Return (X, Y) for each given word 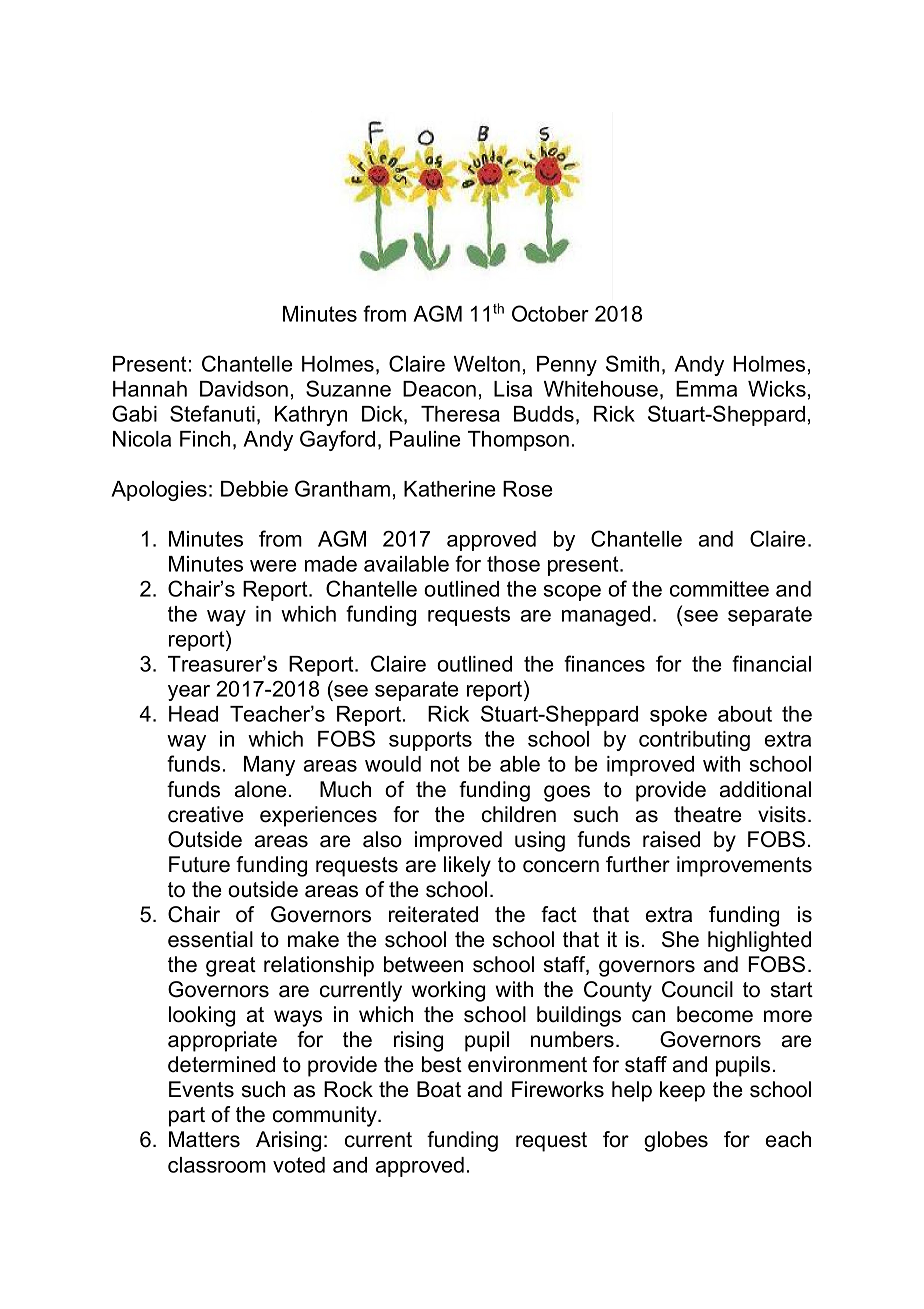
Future (199, 864)
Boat (439, 1089)
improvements (744, 866)
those (513, 564)
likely (467, 866)
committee (719, 589)
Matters (204, 1139)
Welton (487, 364)
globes (676, 1141)
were (273, 566)
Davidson (244, 389)
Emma (706, 389)
